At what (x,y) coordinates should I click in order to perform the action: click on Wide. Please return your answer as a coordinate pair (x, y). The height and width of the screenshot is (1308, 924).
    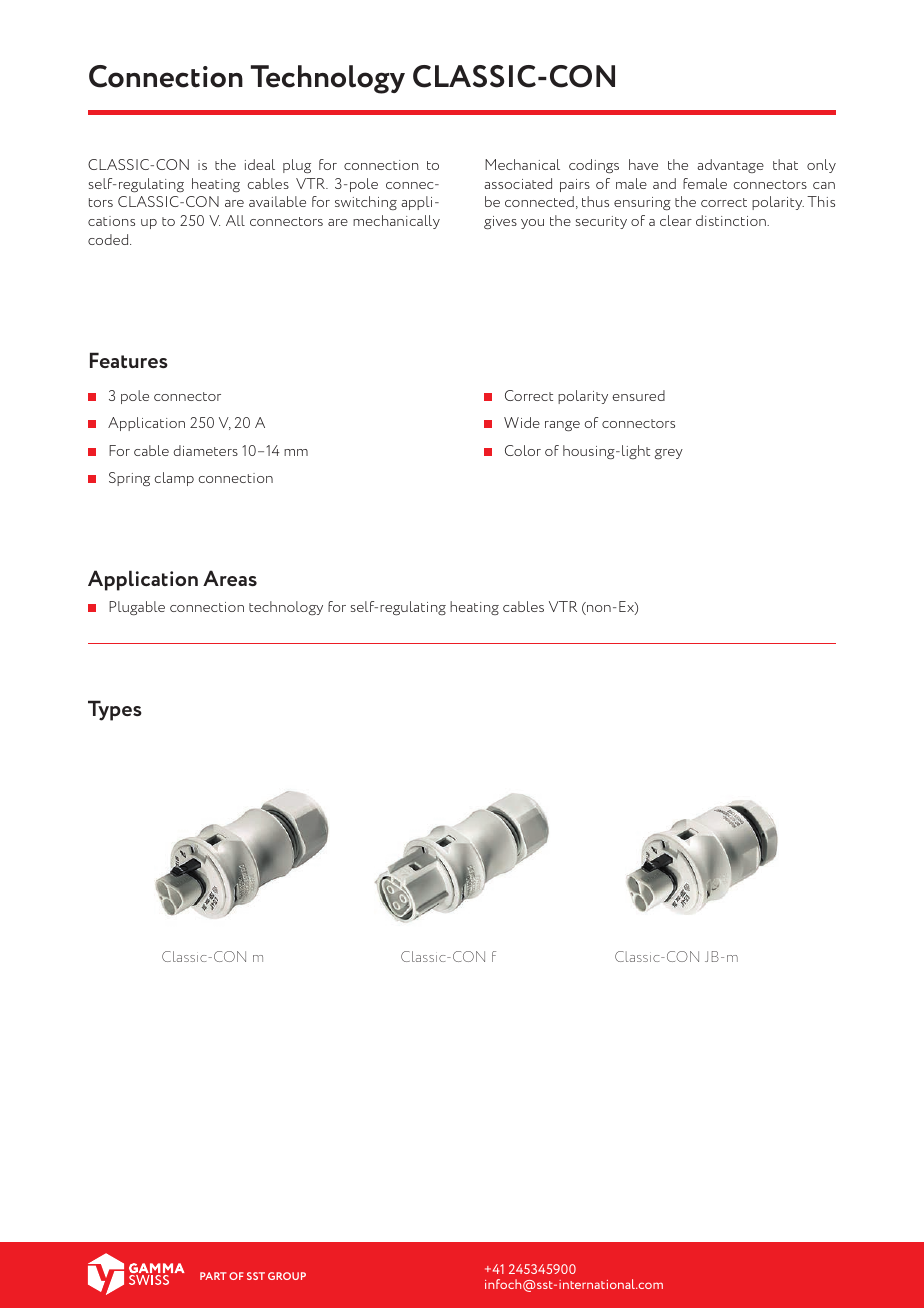
    Looking at the image, I should click on (522, 422).
